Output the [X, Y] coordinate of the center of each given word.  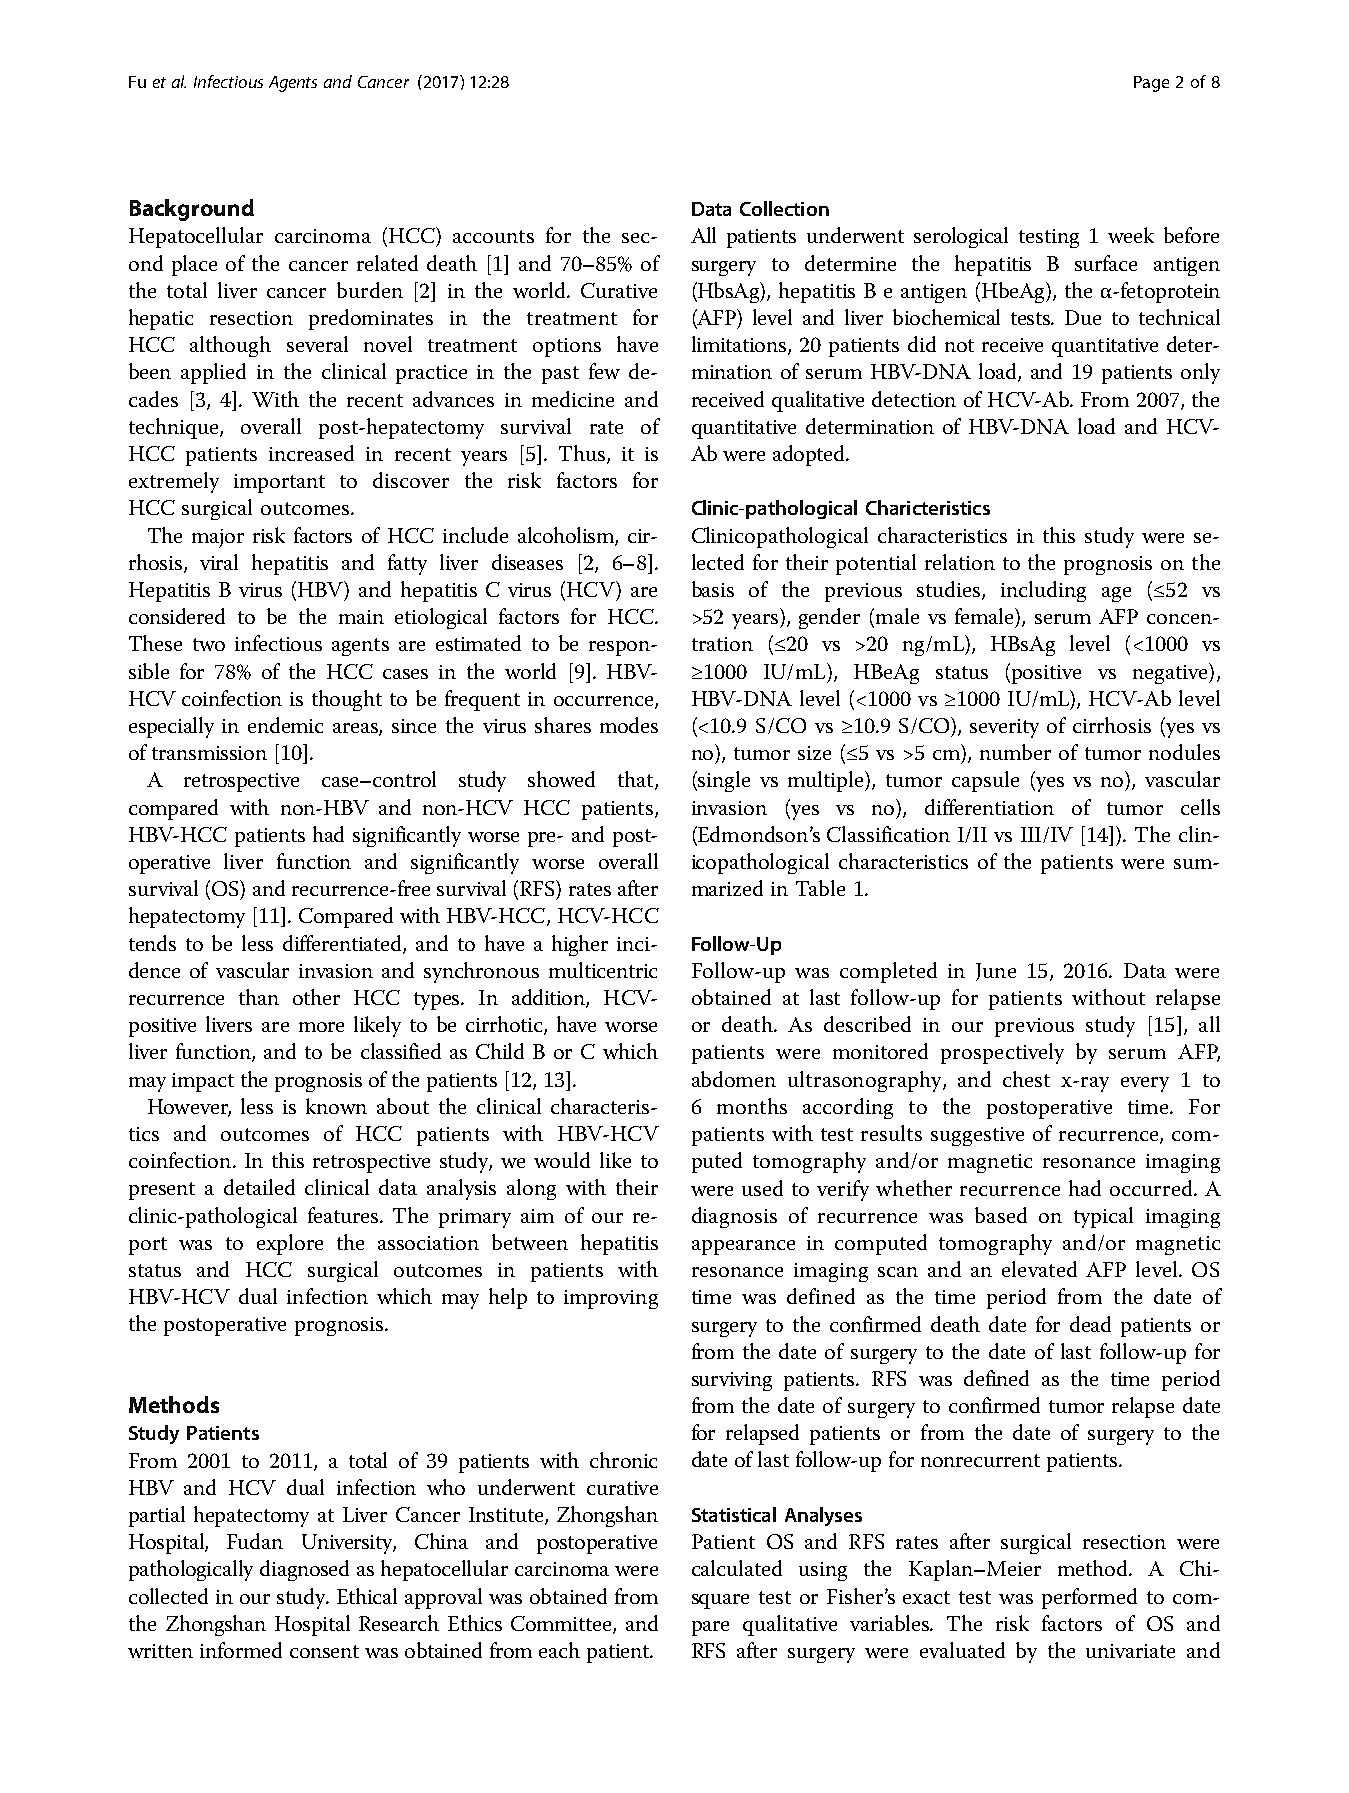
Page [1151, 84]
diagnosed [304, 1570]
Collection [784, 208]
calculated [737, 1568]
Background [192, 210]
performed [1089, 1598]
